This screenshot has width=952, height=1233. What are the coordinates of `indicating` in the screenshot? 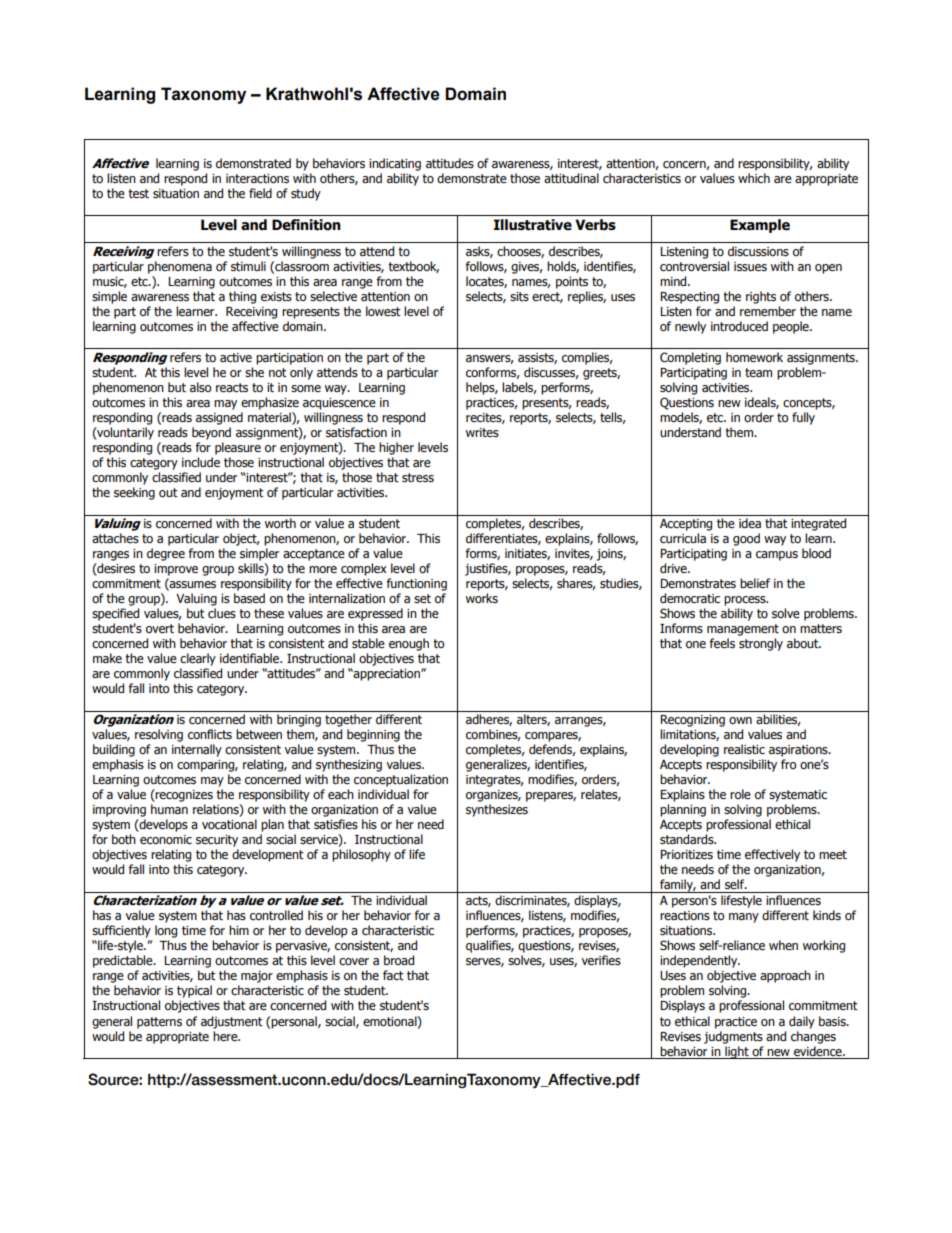 It's located at (395, 164).
